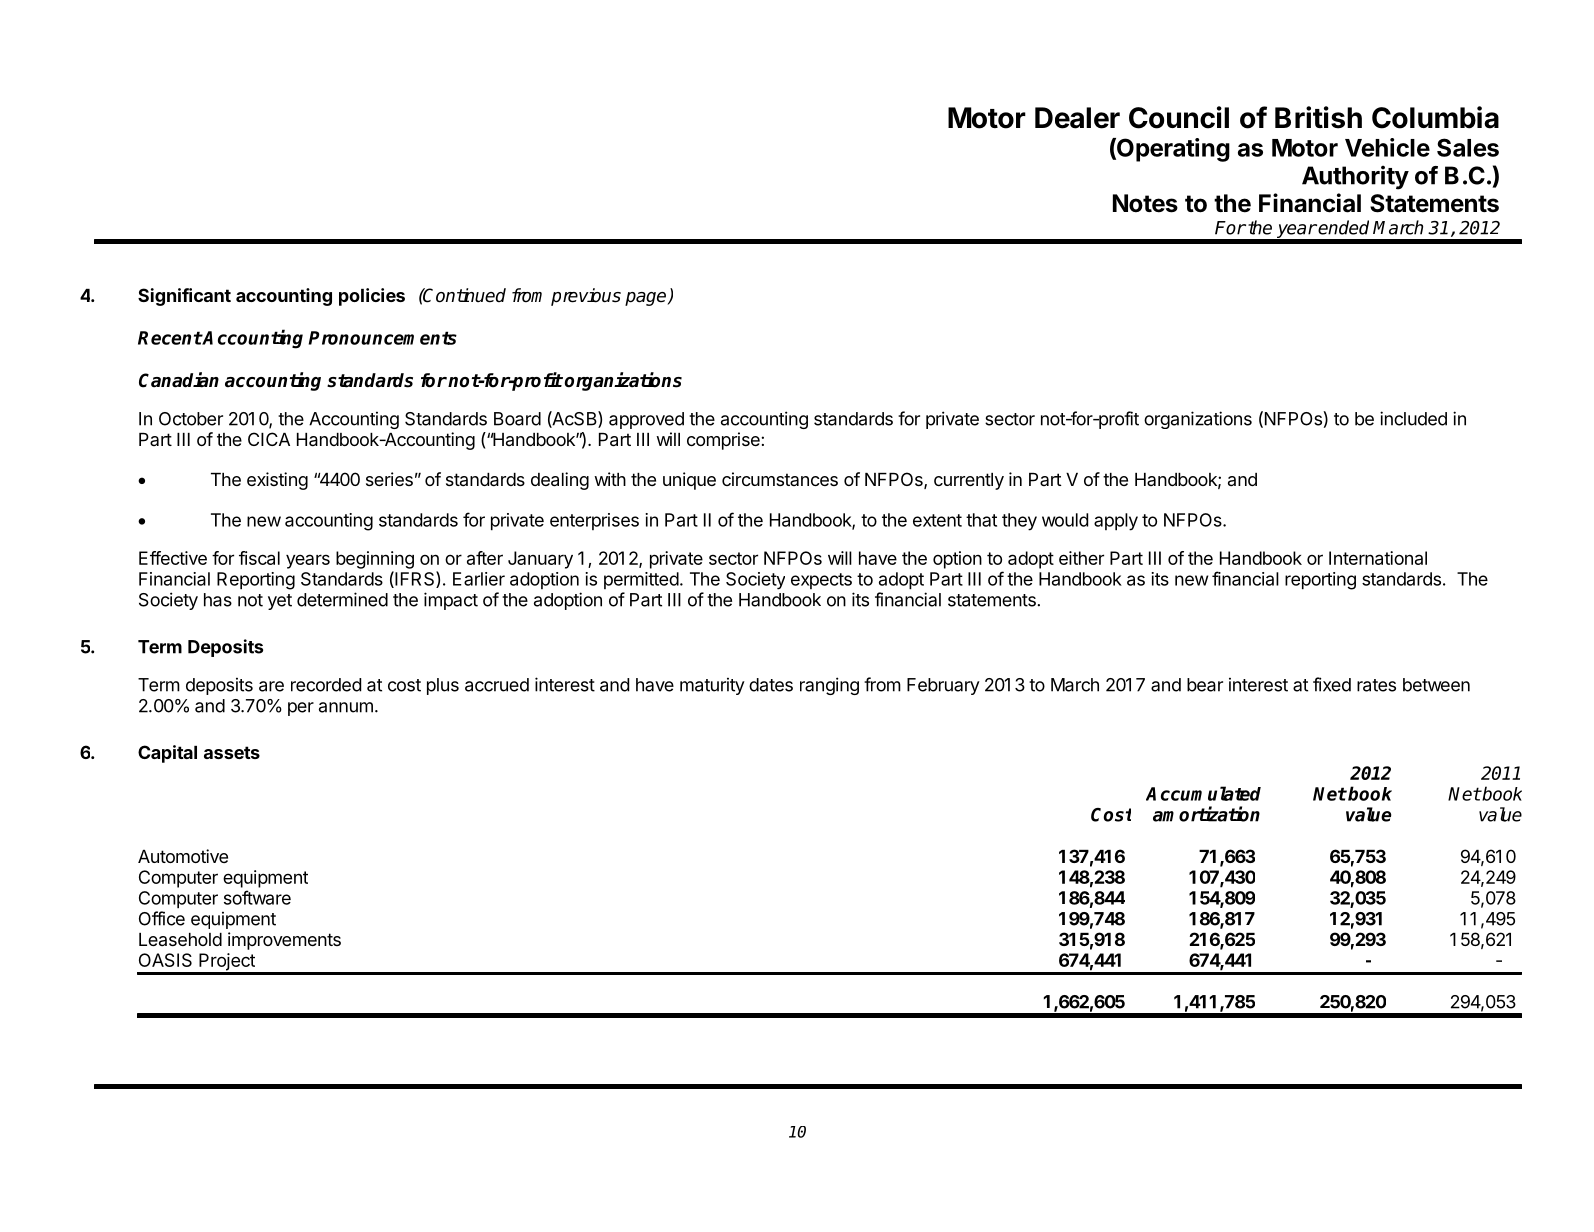  What do you see at coordinates (1206, 814) in the document?
I see `amortization` at bounding box center [1206, 814].
